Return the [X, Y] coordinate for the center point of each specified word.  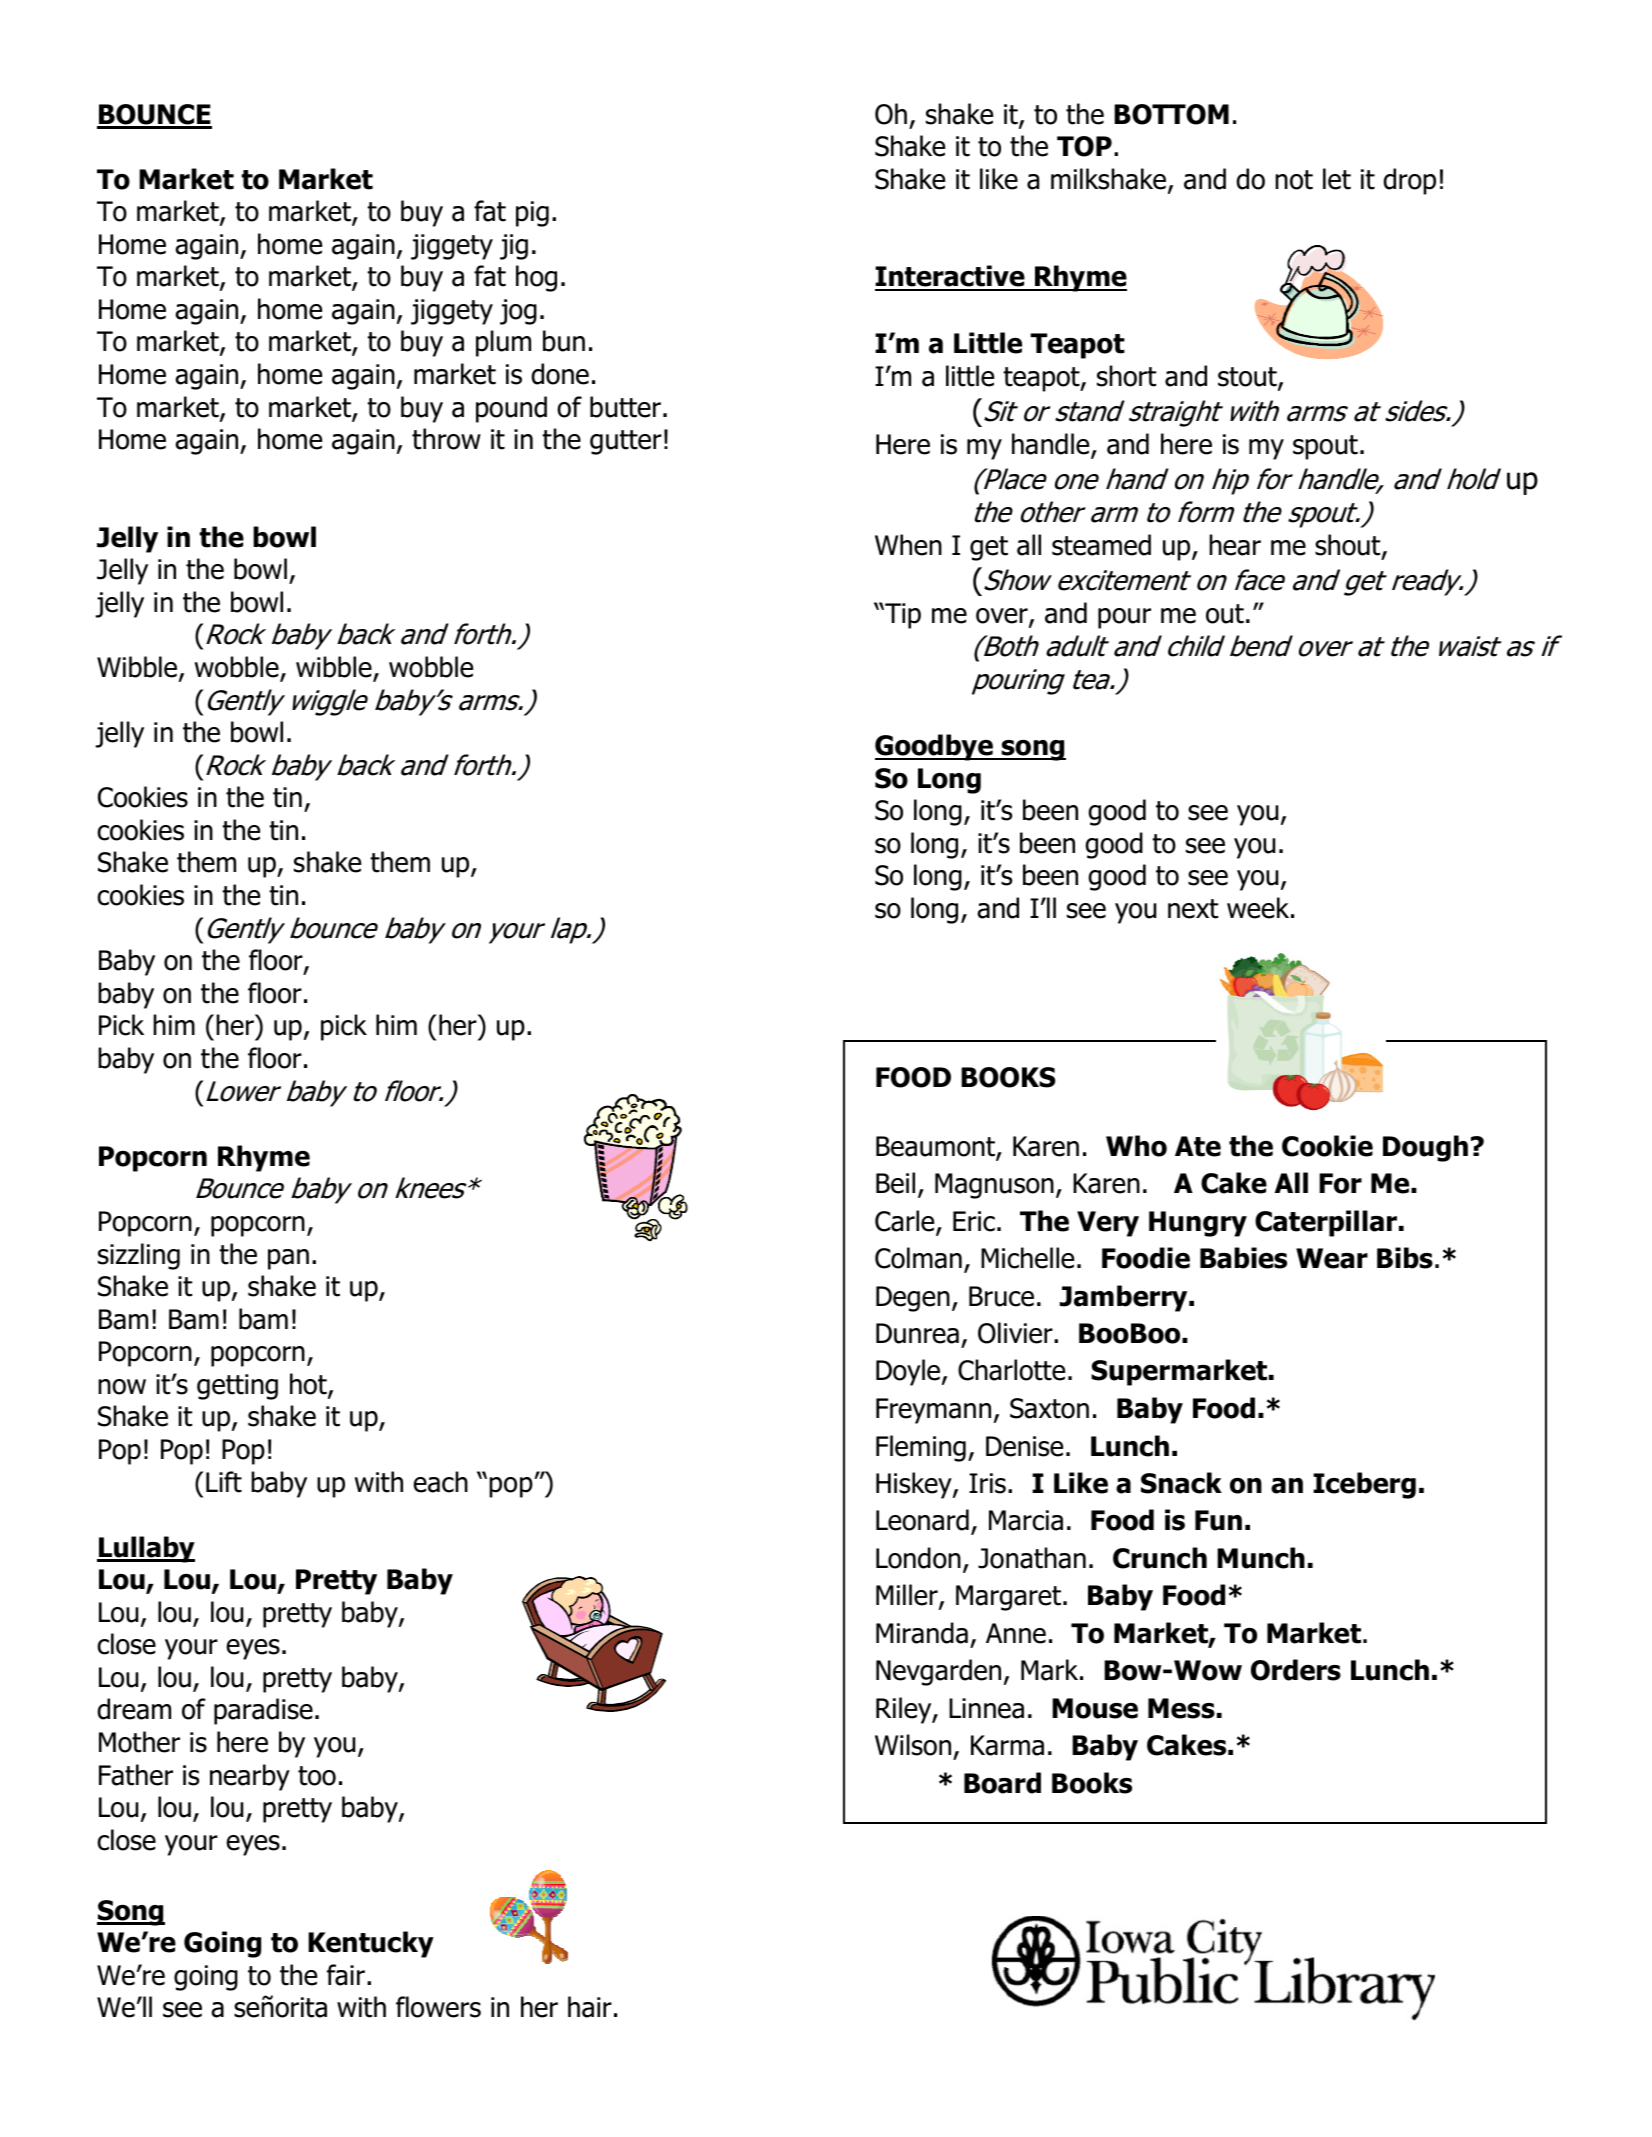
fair [346, 1975]
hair [590, 2007]
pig [532, 214]
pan [288, 1259]
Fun [1218, 1520]
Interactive [951, 277]
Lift [224, 1482]
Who [1136, 1146]
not [1294, 180]
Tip [902, 616]
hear [1235, 545]
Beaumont [936, 1147]
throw [446, 439]
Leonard [922, 1520]
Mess [1181, 1708]
